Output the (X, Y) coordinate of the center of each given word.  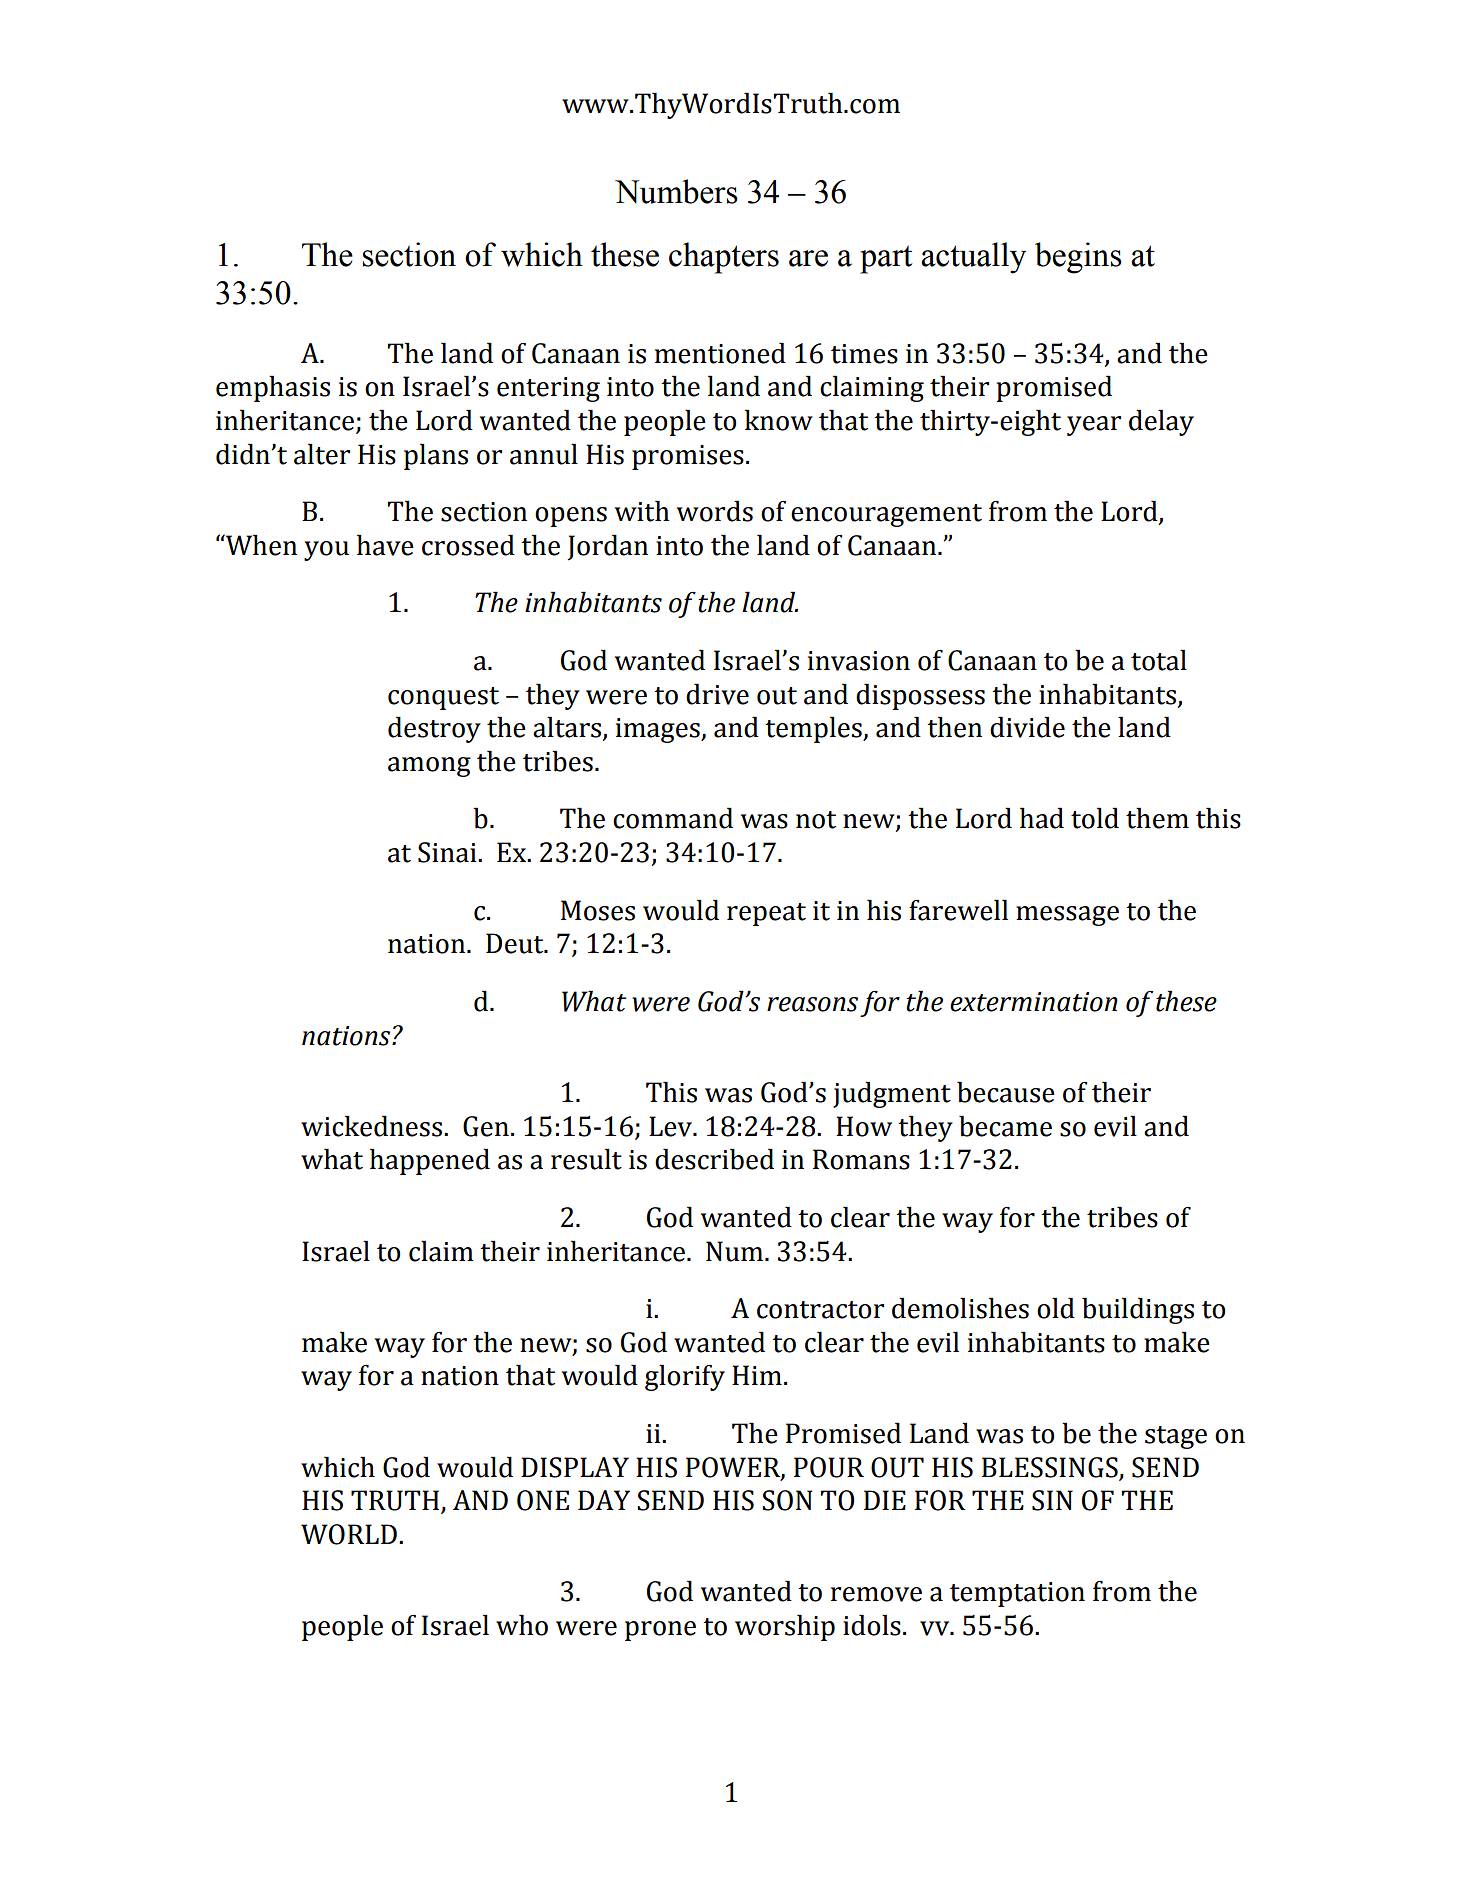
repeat (766, 914)
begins (1078, 258)
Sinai (448, 852)
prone (660, 1631)
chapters (724, 258)
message (1067, 916)
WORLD (349, 1534)
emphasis (273, 388)
